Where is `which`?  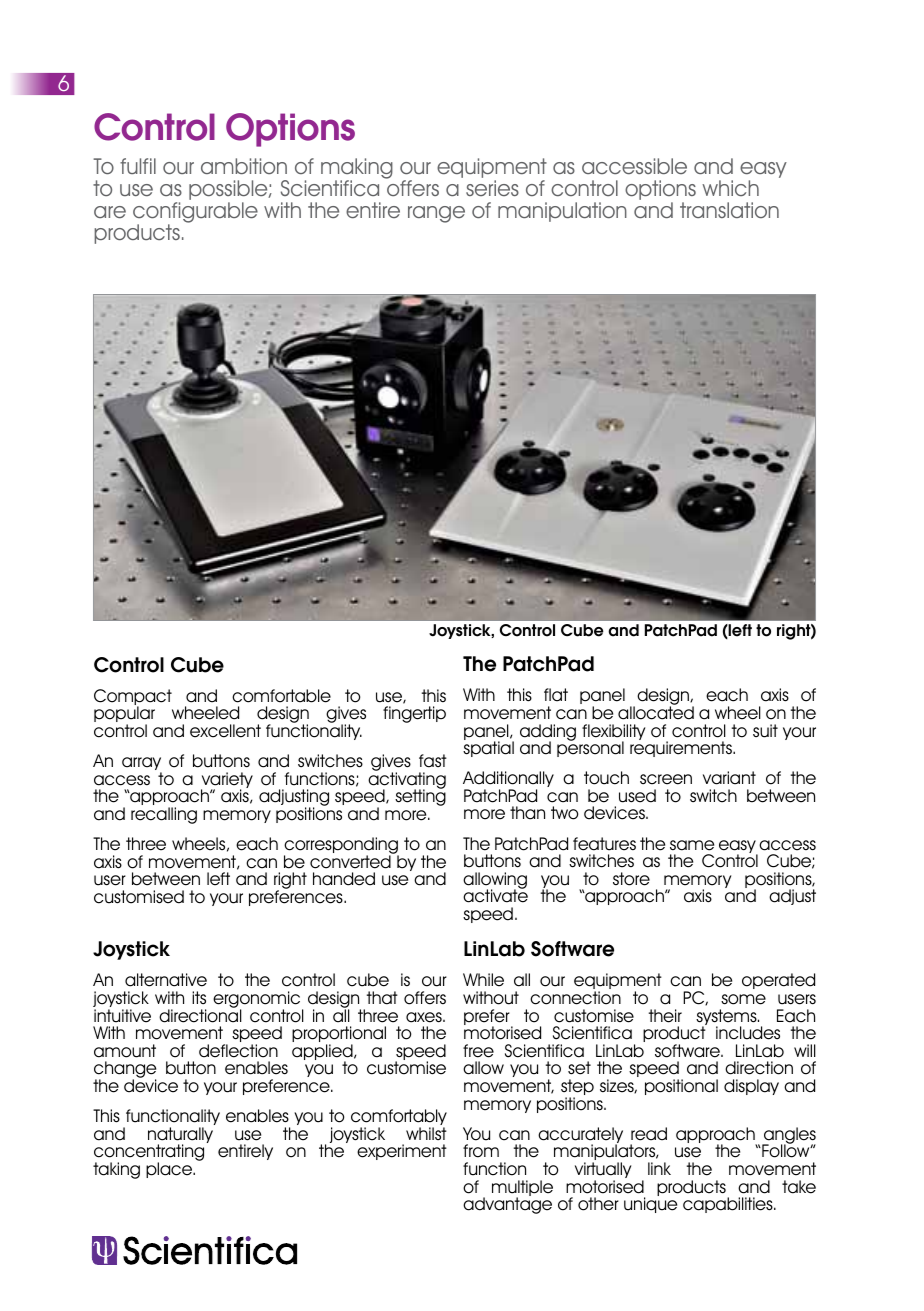 which is located at coordinates (730, 188).
